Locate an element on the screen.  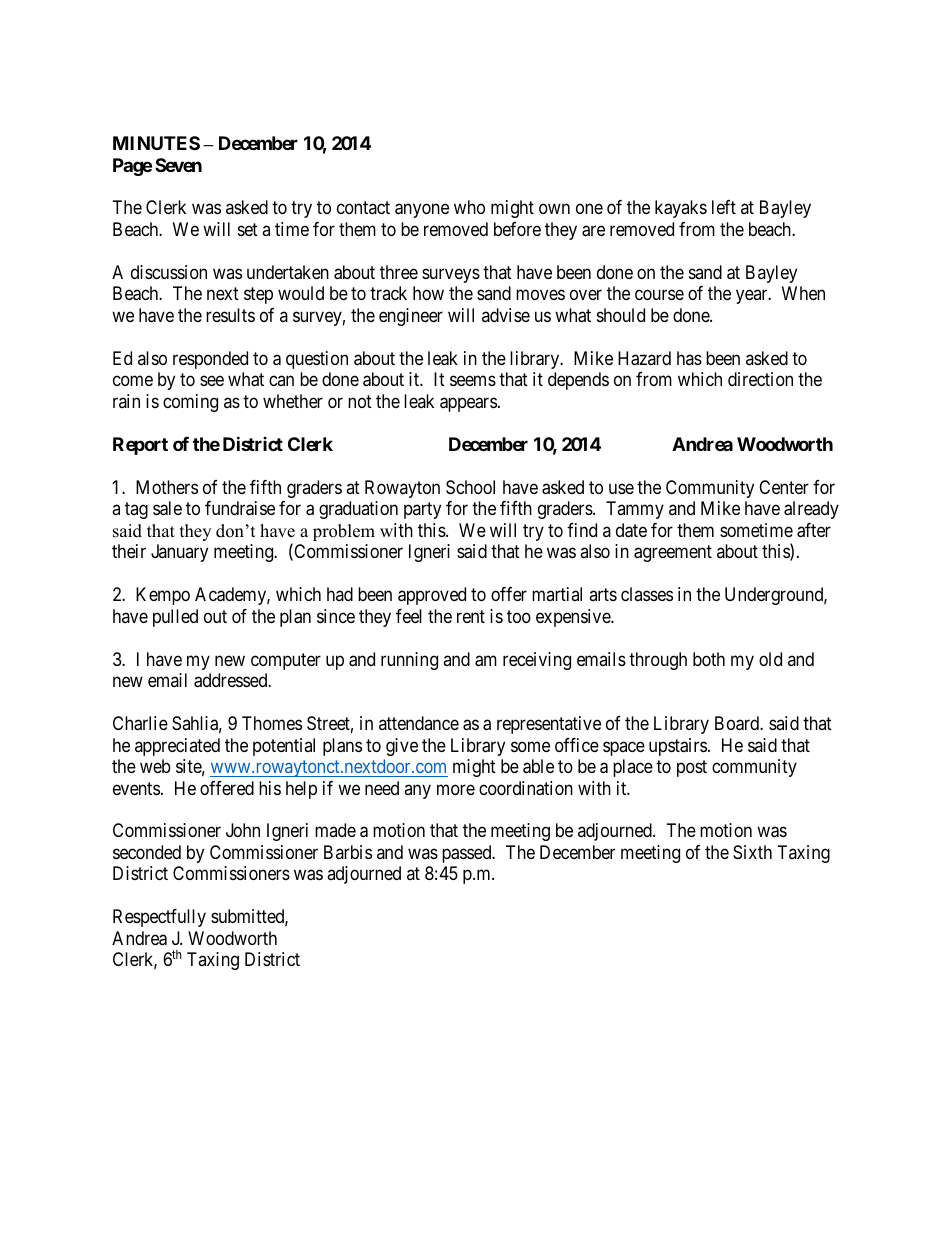
agreement is located at coordinates (673, 553).
